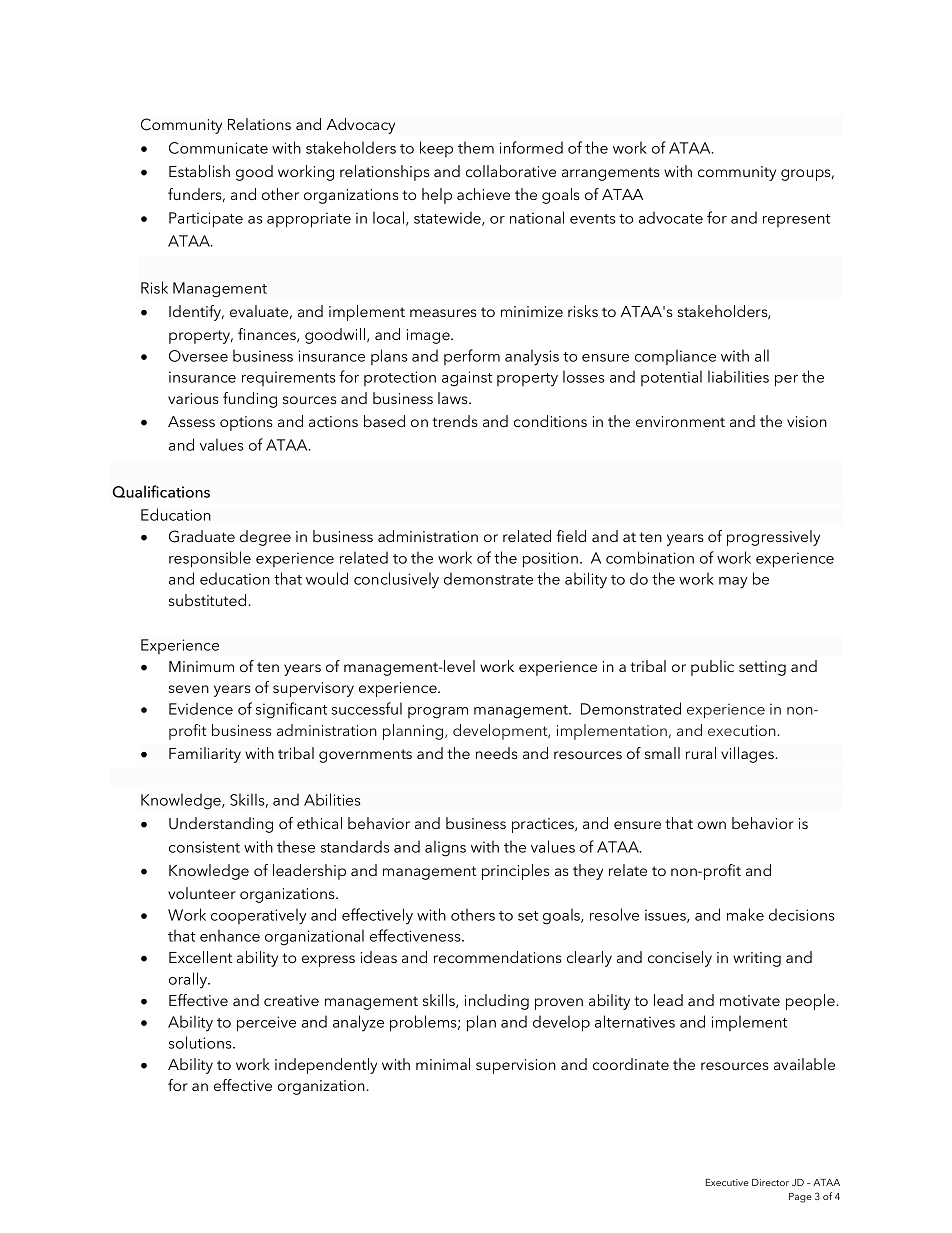 Image resolution: width=952 pixels, height=1233 pixels. What do you see at coordinates (454, 421) in the screenshot?
I see `trends` at bounding box center [454, 421].
